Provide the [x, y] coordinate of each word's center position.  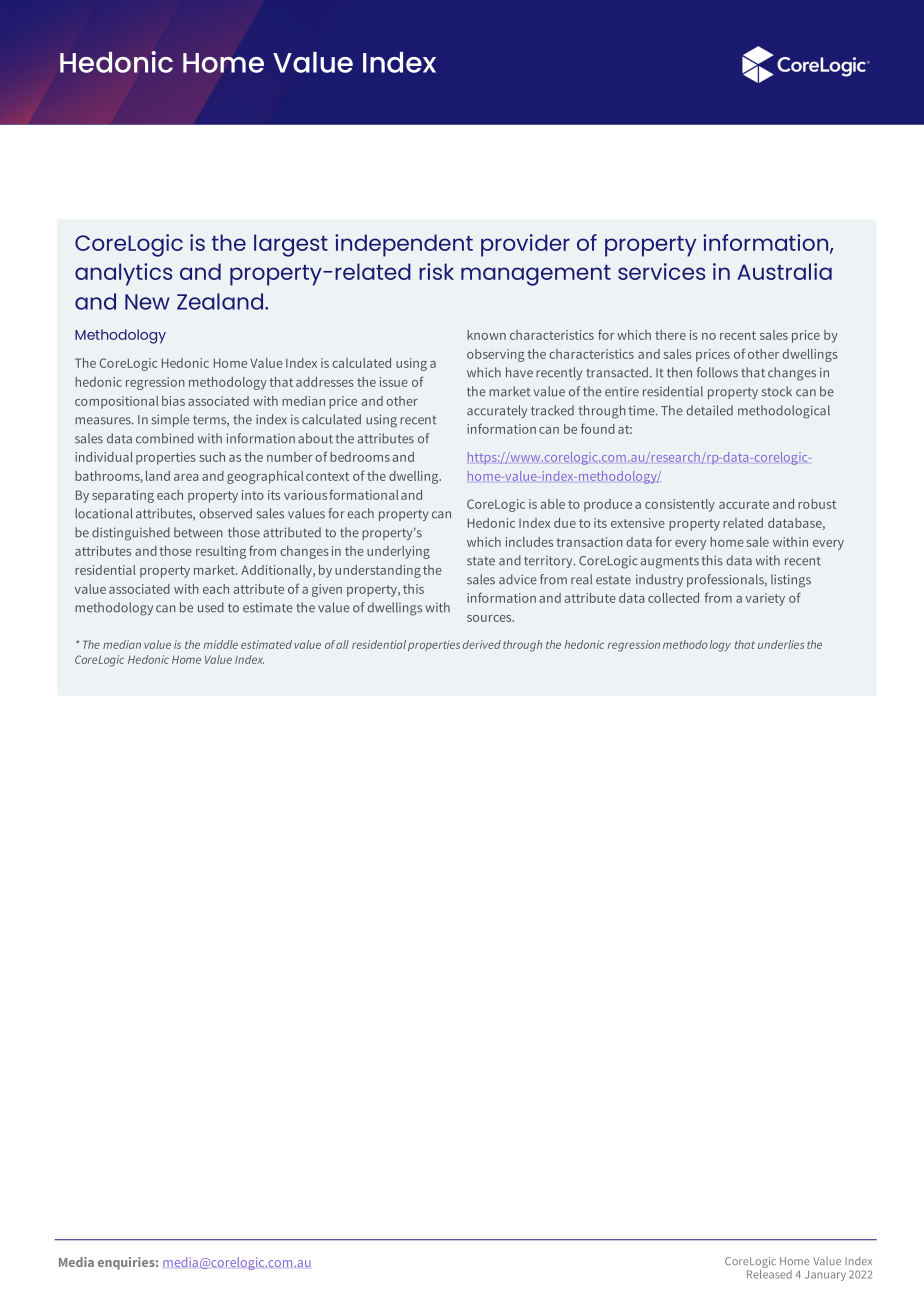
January [825, 1275]
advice [518, 579]
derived [482, 644]
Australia [784, 271]
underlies [781, 644]
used [211, 607]
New [147, 302]
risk [436, 271]
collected [673, 598]
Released [769, 1273]
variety [765, 599]
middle [221, 644]
